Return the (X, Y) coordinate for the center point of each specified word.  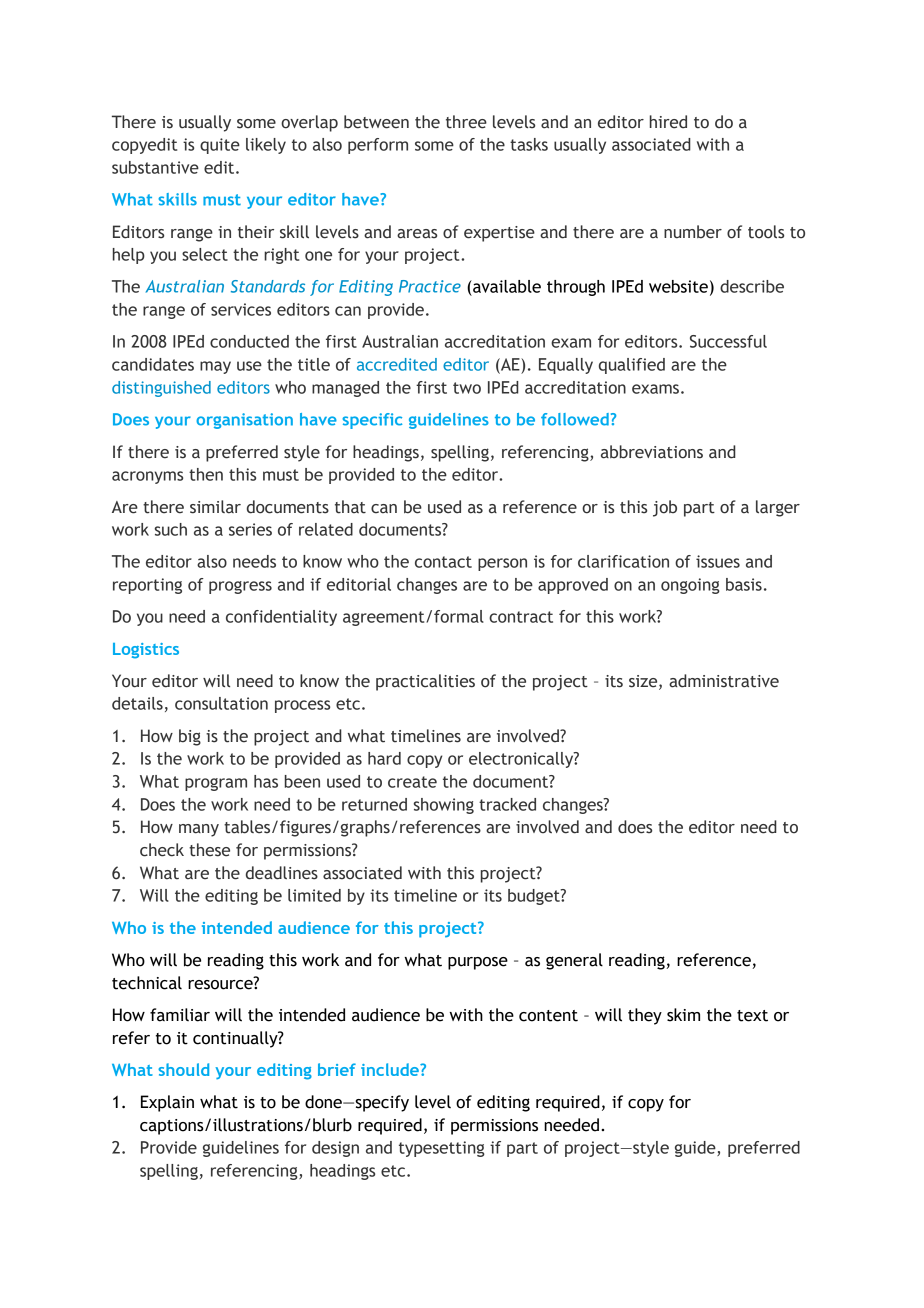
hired (668, 122)
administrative (724, 681)
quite (220, 146)
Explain (167, 1103)
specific (372, 421)
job (665, 508)
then (206, 474)
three (466, 122)
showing (444, 806)
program (216, 784)
